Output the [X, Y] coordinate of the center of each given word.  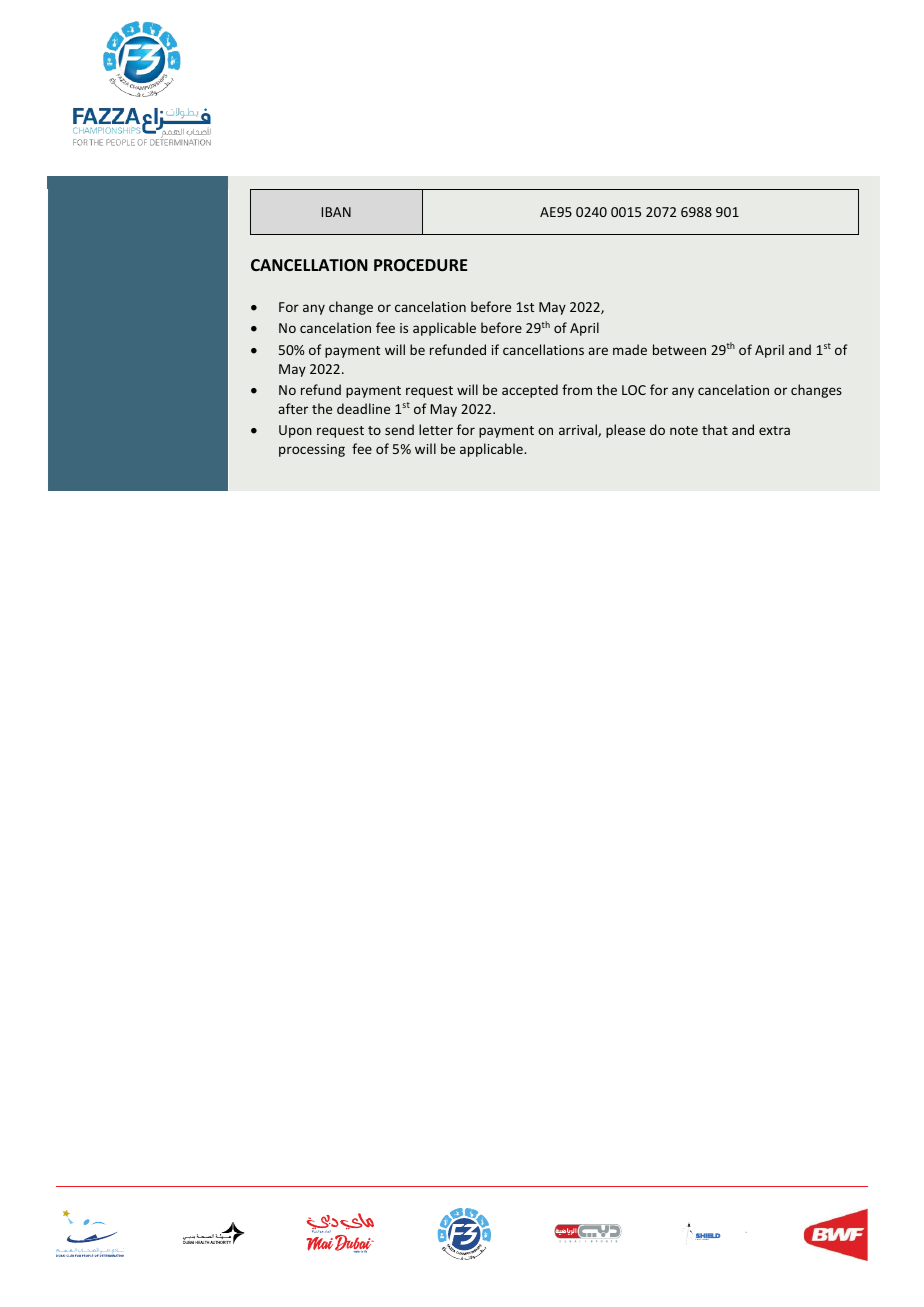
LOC [634, 390]
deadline [363, 408]
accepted [530, 391]
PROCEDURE [420, 265]
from [577, 389]
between [679, 349]
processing [312, 450]
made [630, 349]
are [598, 351]
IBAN [336, 212]
